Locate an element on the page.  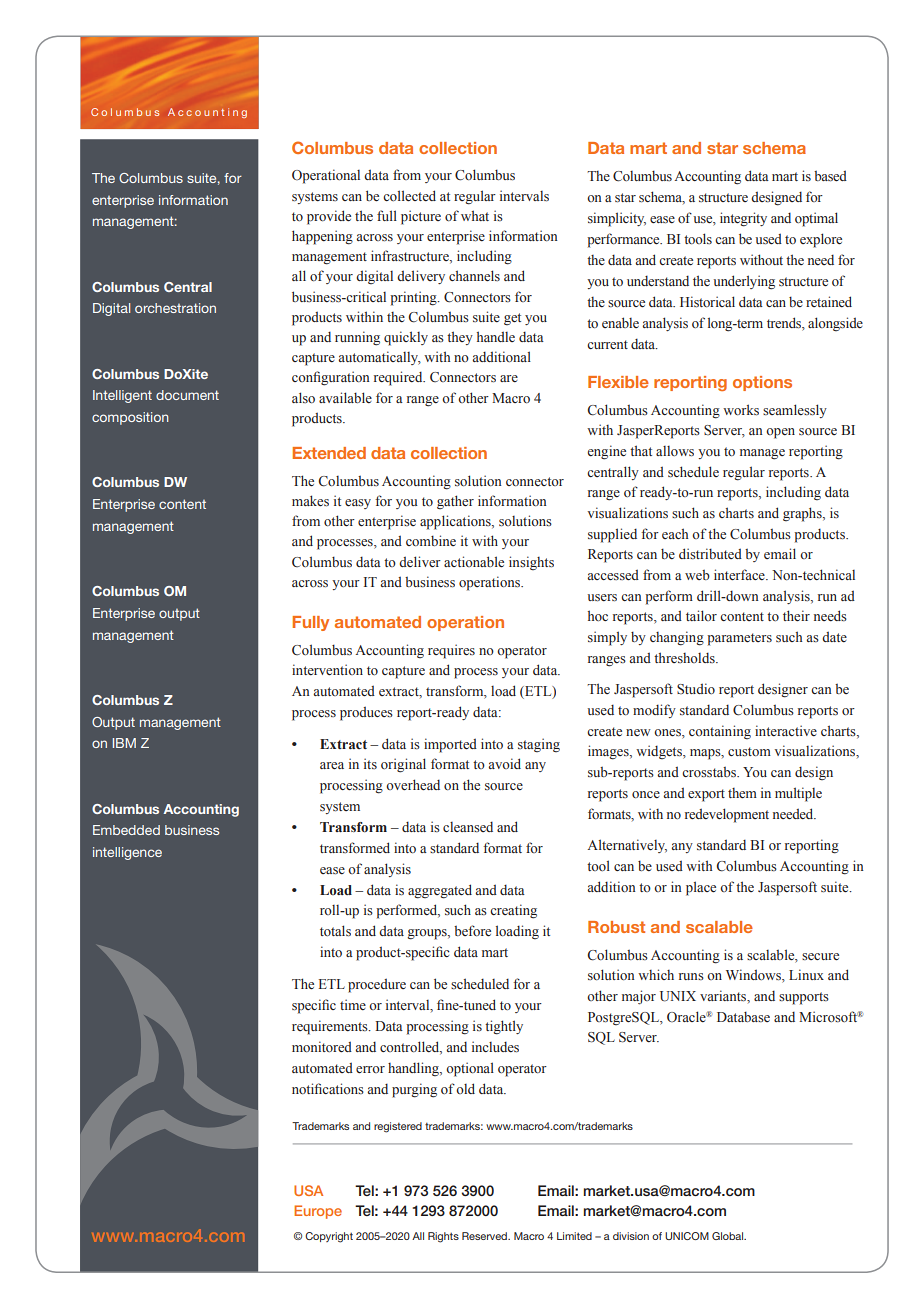
IBM is located at coordinates (124, 743).
